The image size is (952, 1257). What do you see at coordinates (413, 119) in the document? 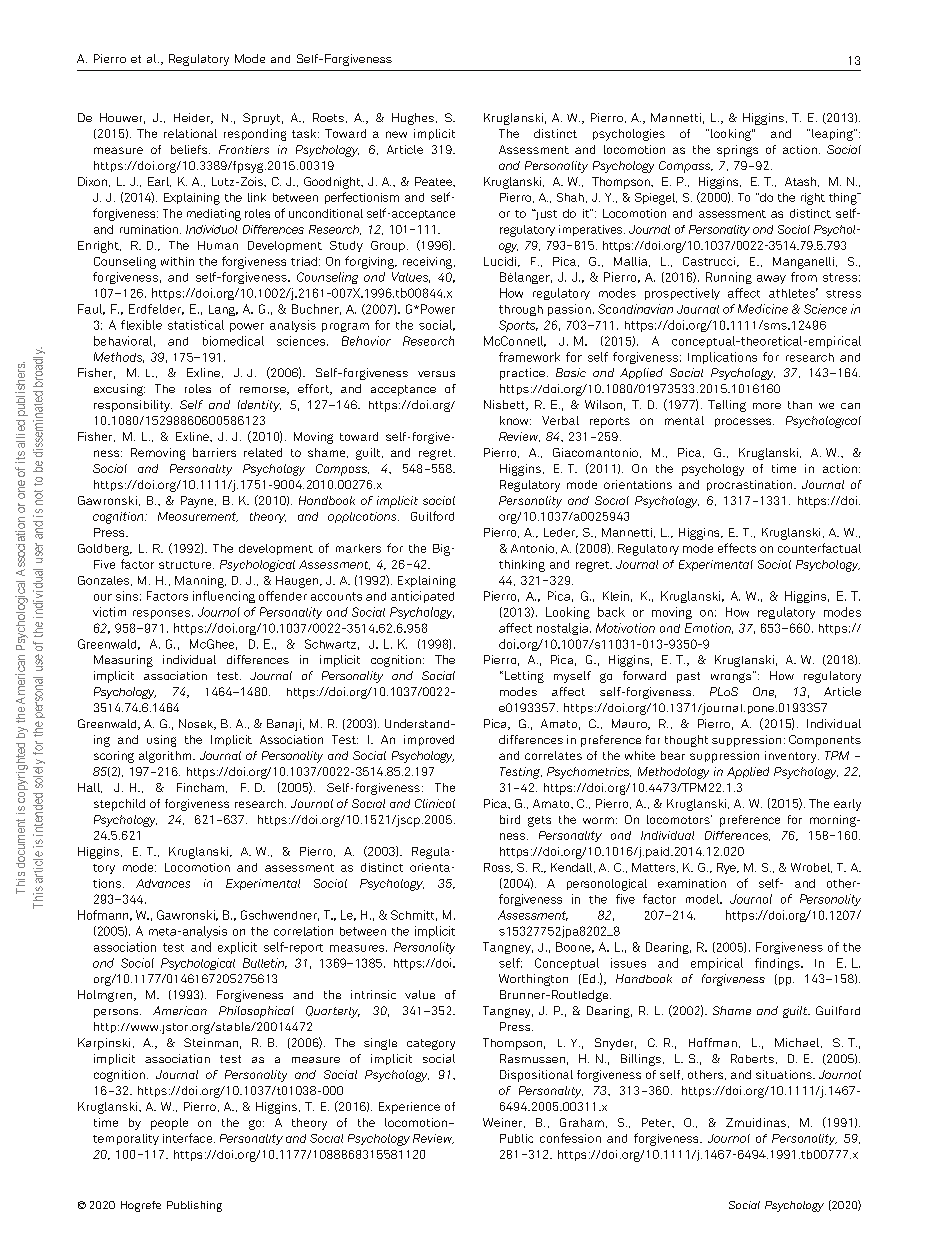
I see `Hughes` at bounding box center [413, 119].
